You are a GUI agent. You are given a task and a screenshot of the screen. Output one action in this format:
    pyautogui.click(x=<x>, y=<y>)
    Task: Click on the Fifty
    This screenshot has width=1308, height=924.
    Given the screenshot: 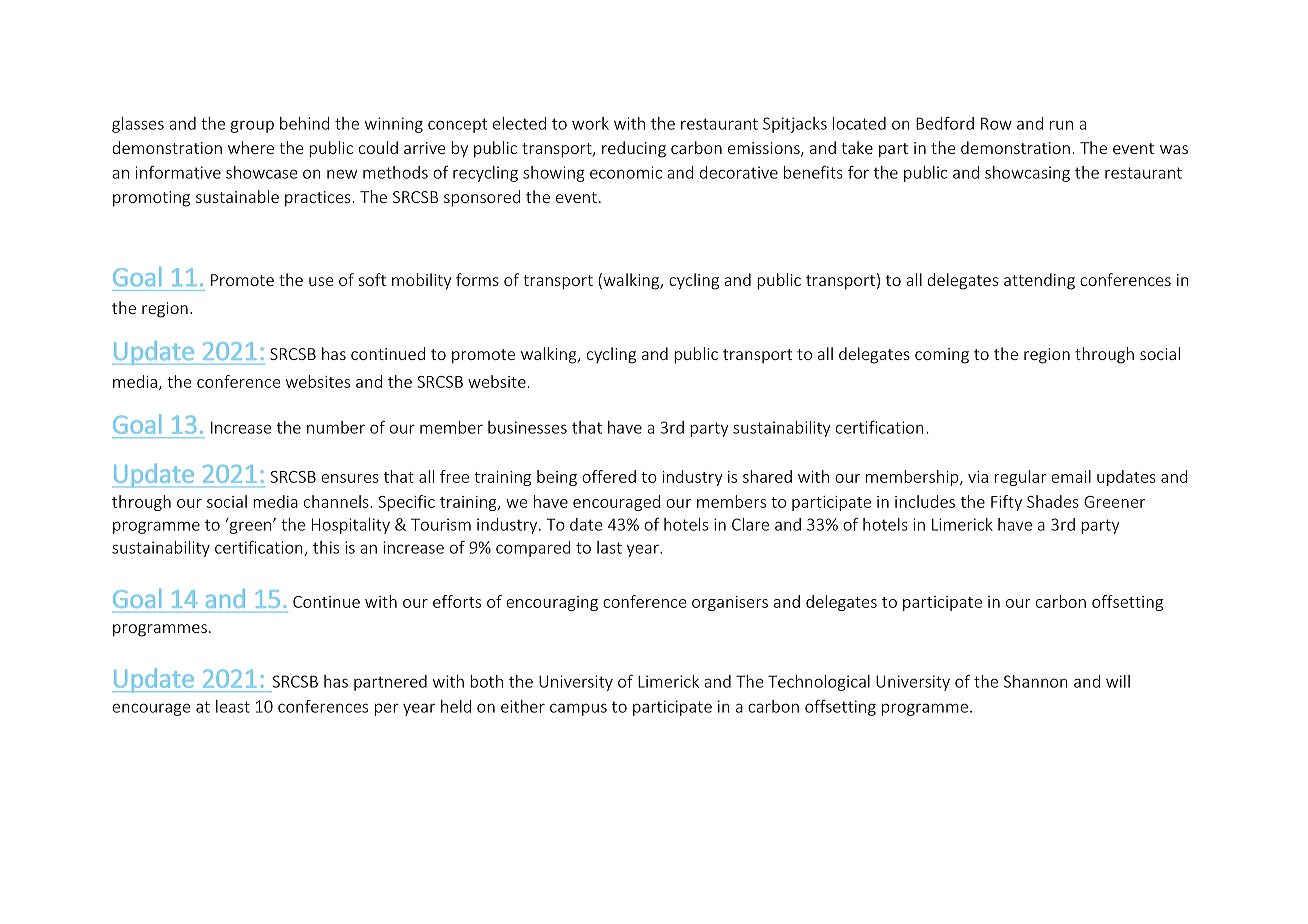 What is the action you would take?
    pyautogui.click(x=1006, y=503)
